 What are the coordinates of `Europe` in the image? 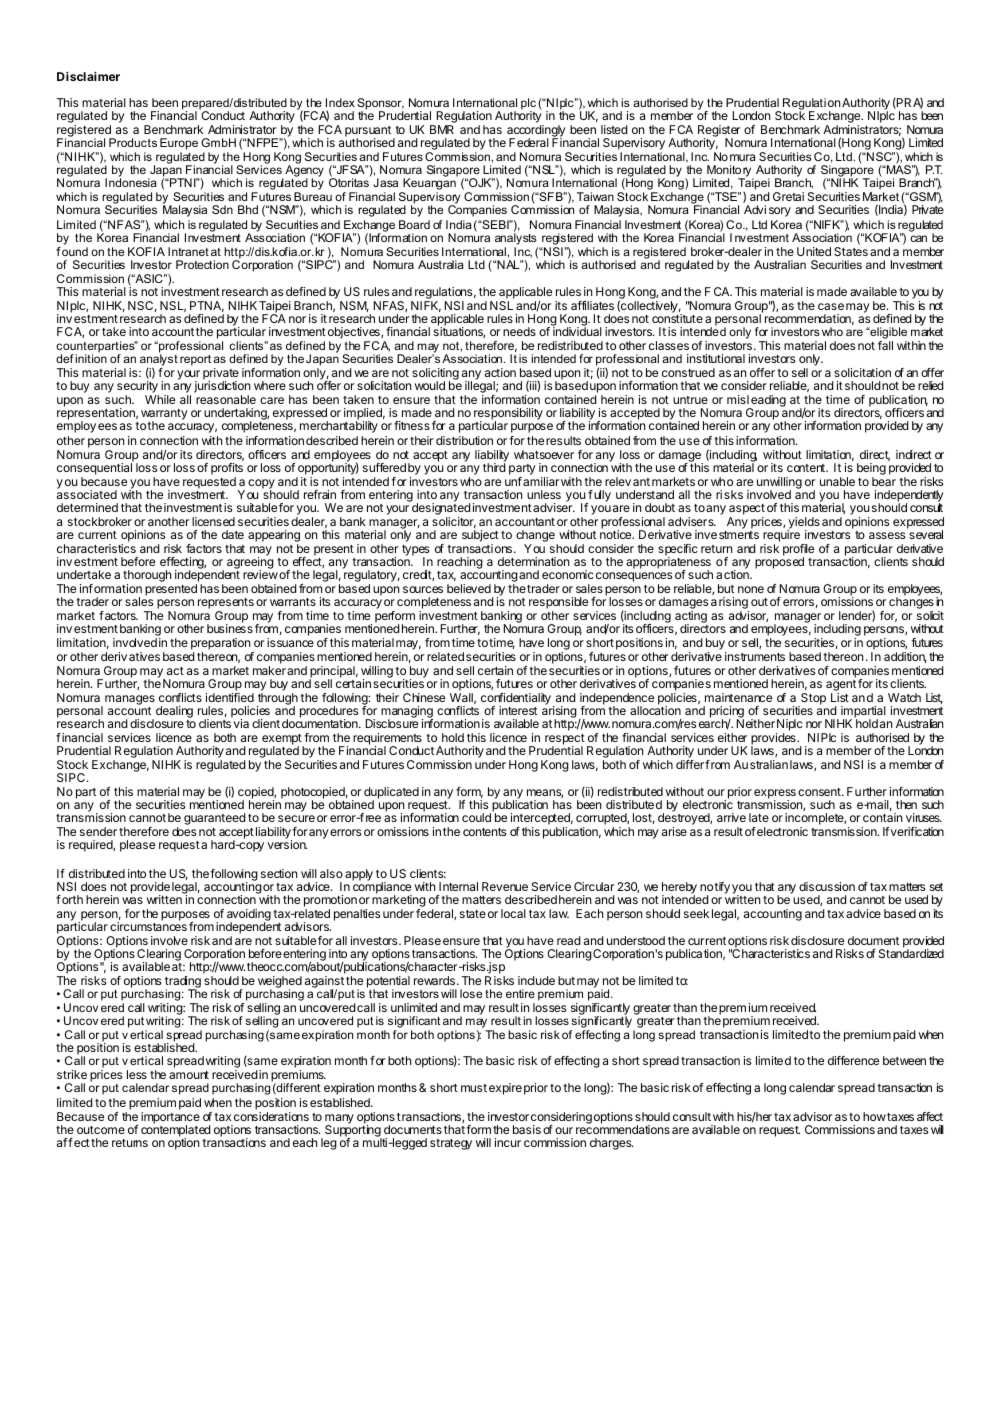 It's located at (179, 145).
